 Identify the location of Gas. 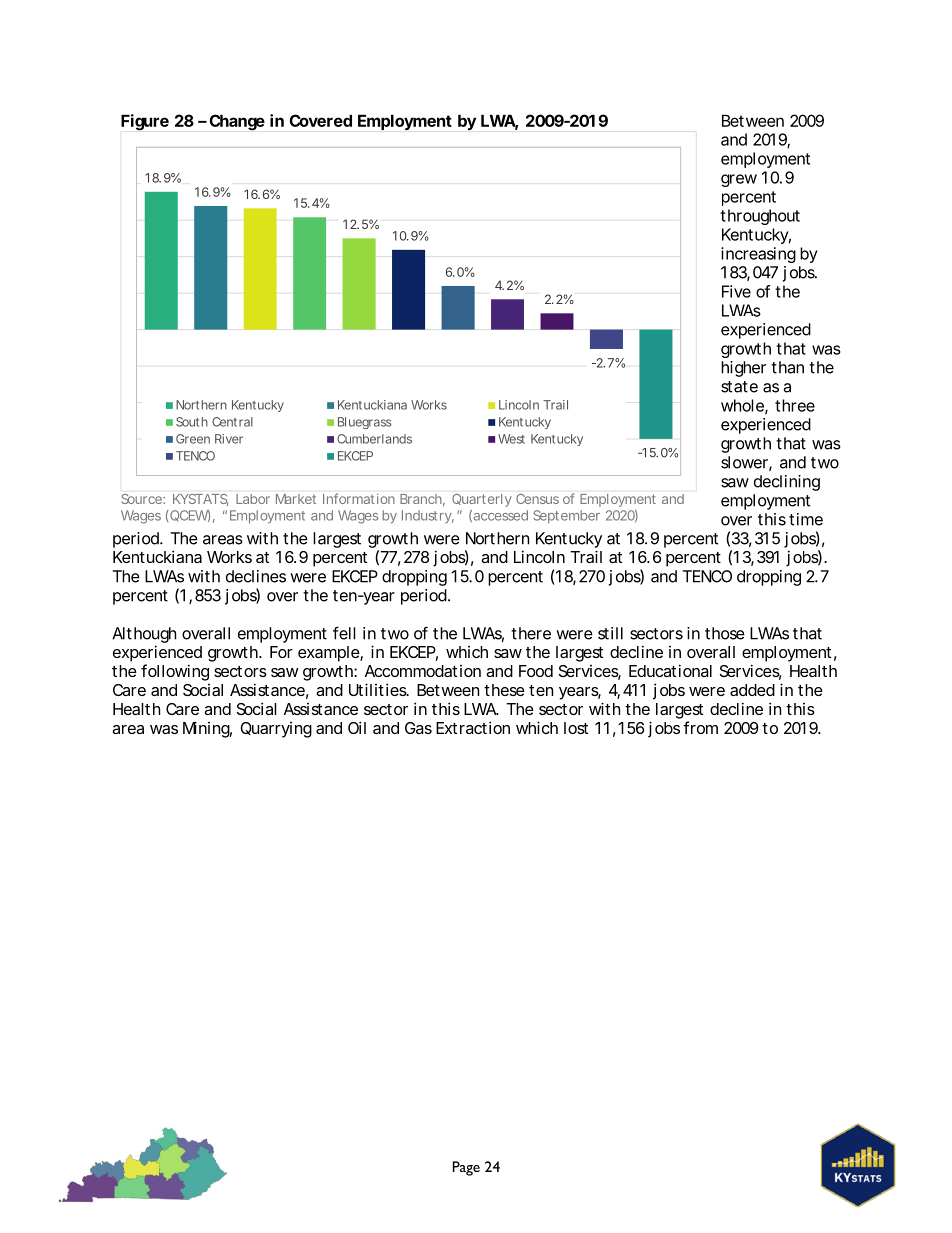
(418, 728).
